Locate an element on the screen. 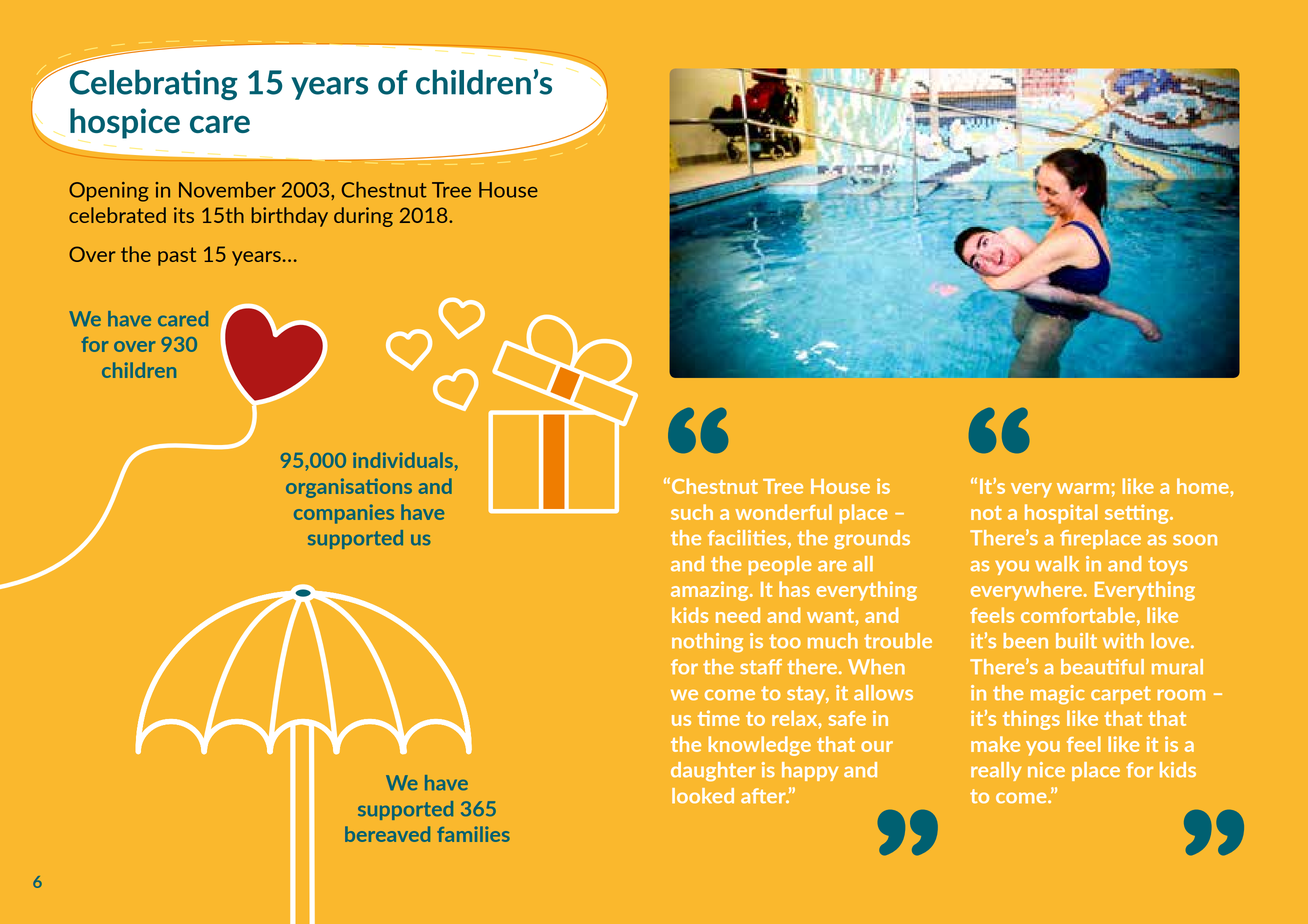 This screenshot has height=924, width=1308. Celebrating is located at coordinates (154, 84).
